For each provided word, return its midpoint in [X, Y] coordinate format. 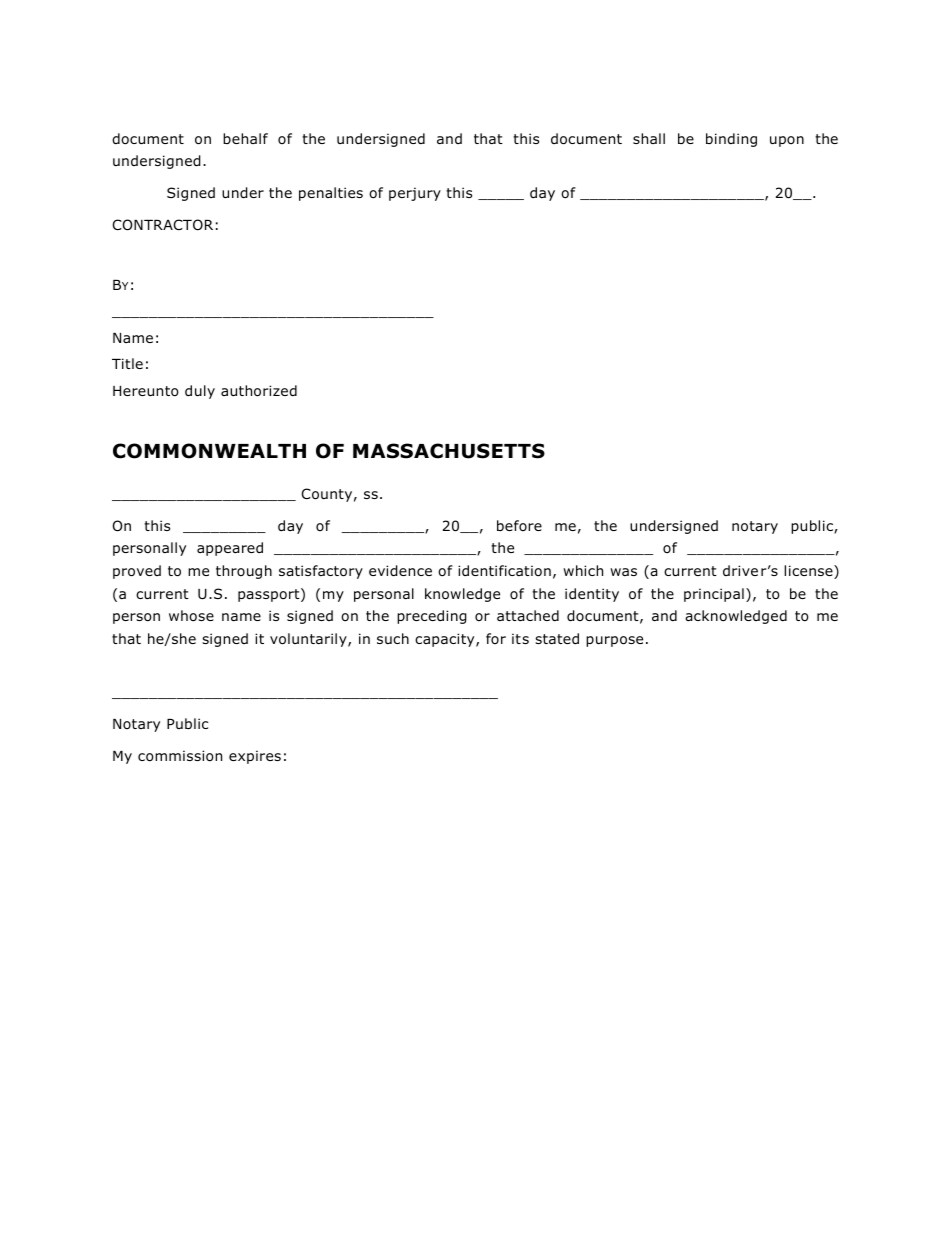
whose [191, 616]
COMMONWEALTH [209, 451]
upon [787, 141]
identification [504, 571]
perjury [415, 194]
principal [714, 595]
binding [731, 140]
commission [180, 756]
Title [127, 363]
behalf [245, 138]
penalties [331, 194]
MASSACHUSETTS [449, 451]
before [519, 525]
